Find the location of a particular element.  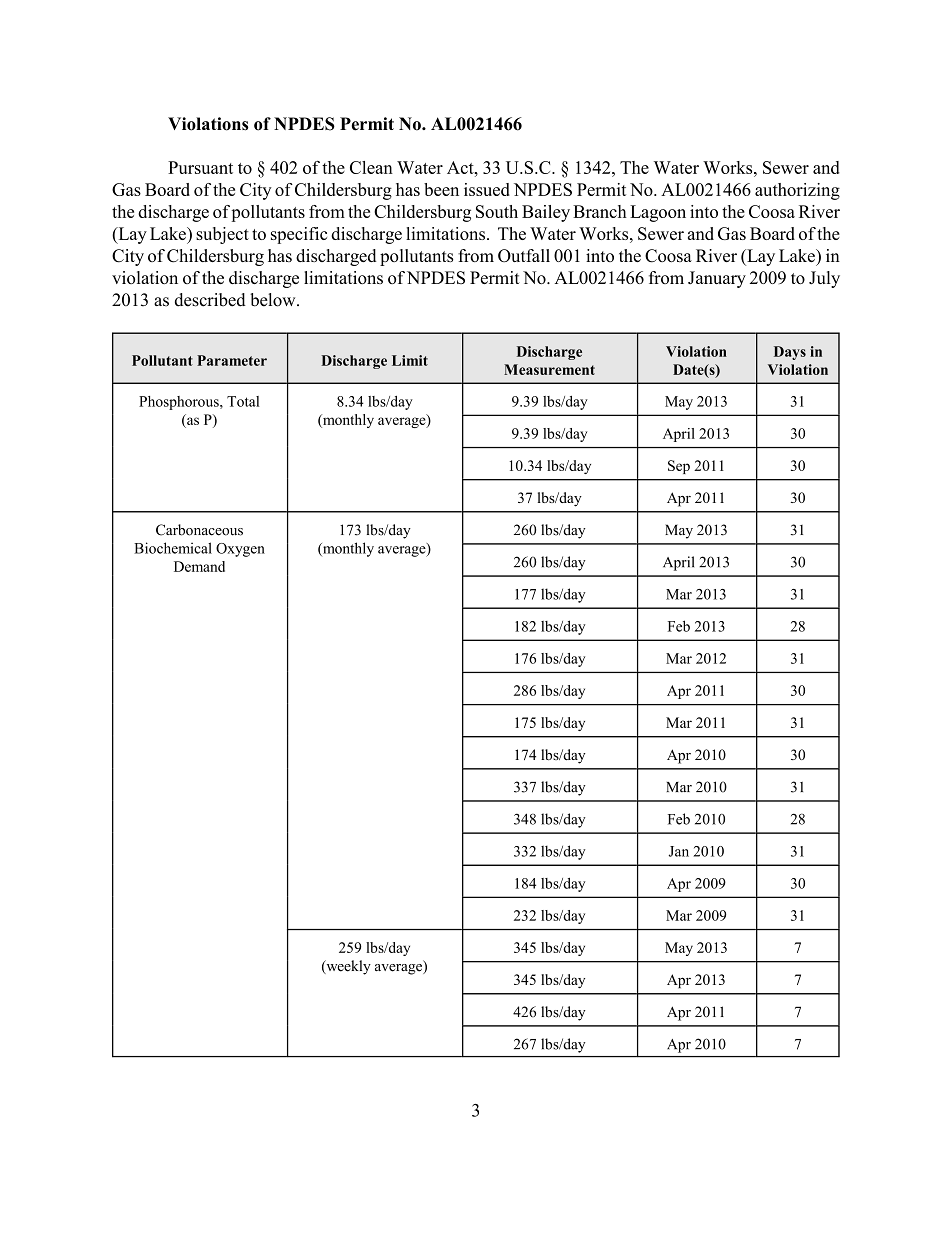

issued is located at coordinates (487, 189).
